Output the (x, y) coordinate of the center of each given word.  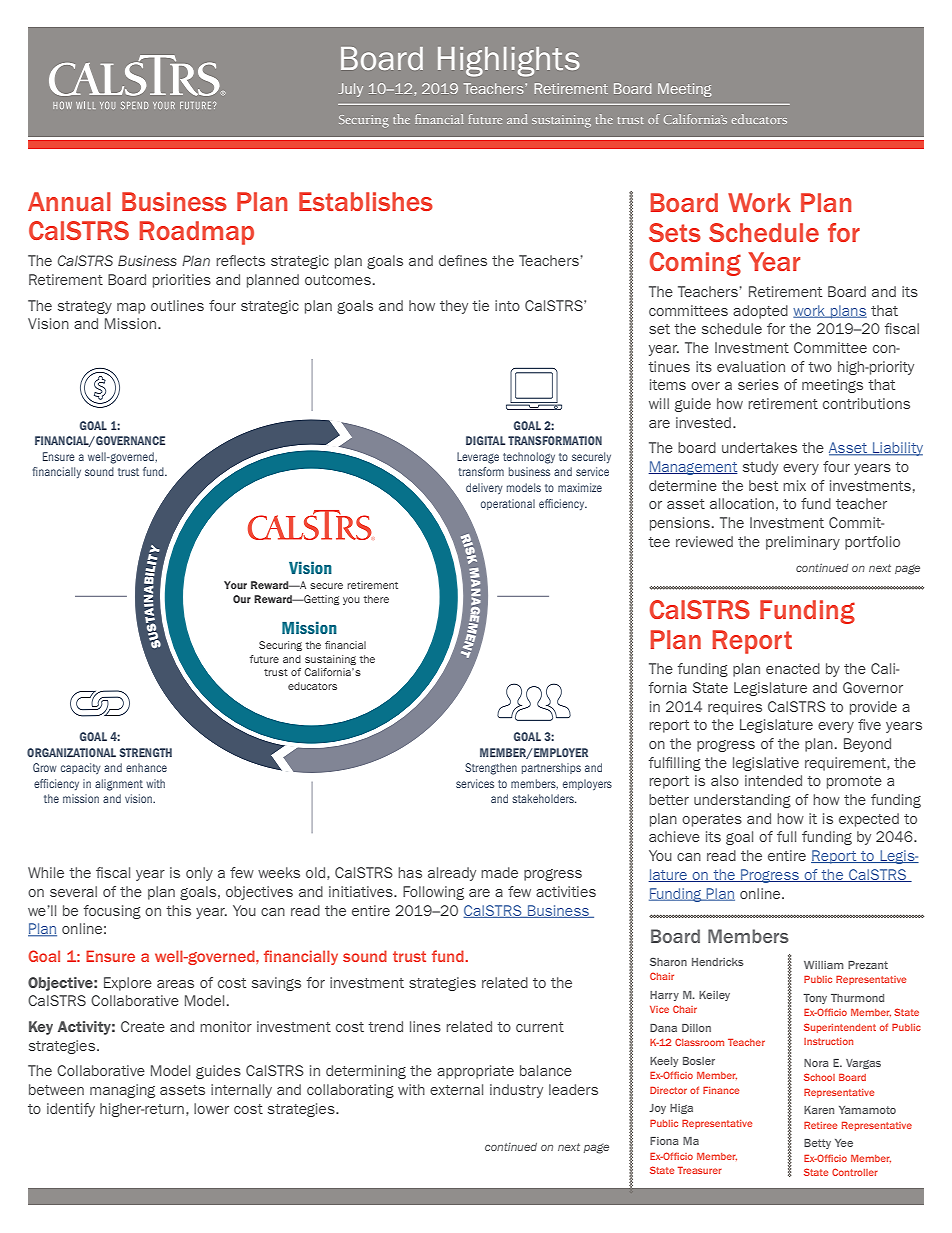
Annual (69, 201)
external (456, 1089)
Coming (695, 264)
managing (122, 1091)
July (351, 90)
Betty (817, 1144)
